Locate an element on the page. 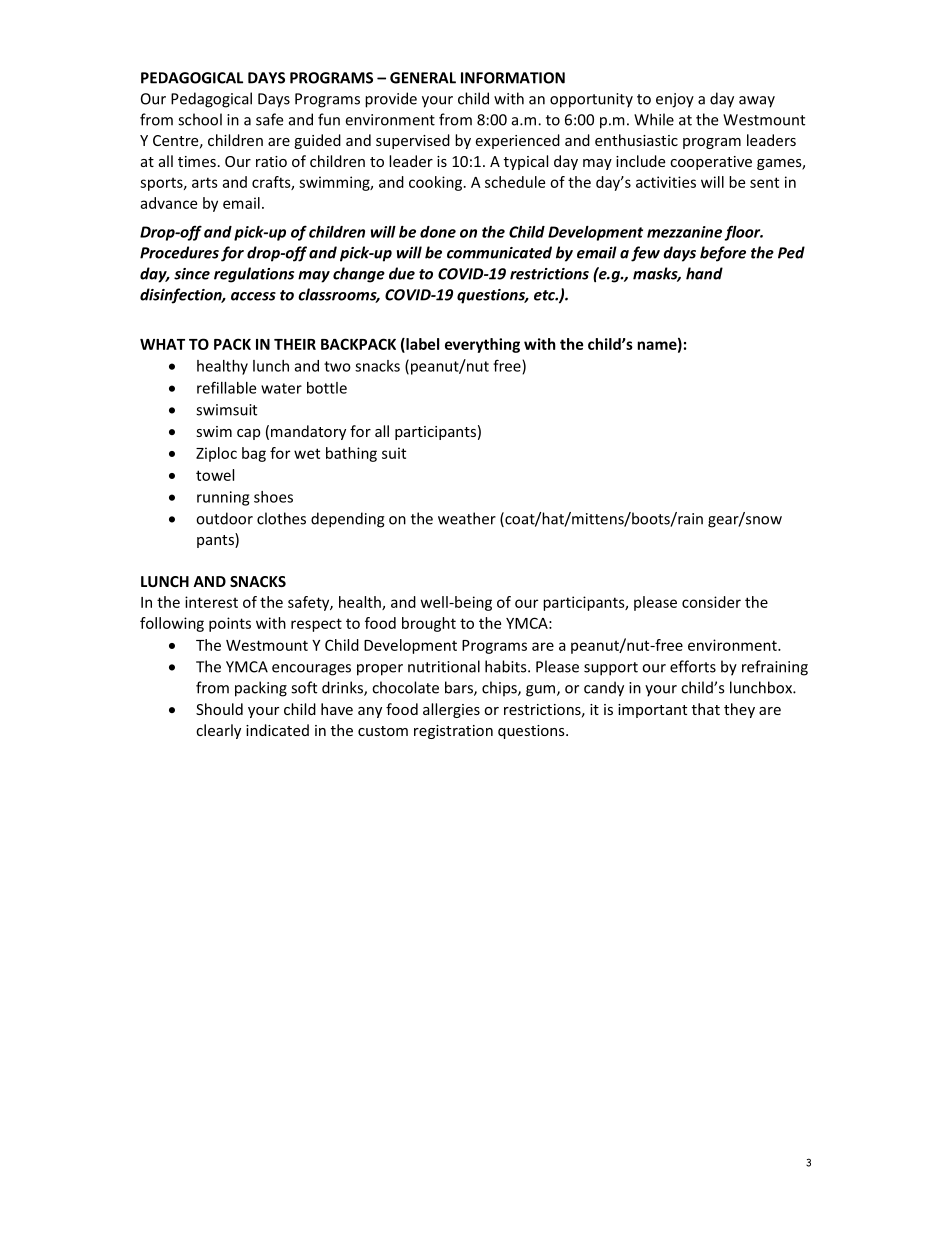 This document has height=1233, width=952. GENERAL is located at coordinates (423, 78).
